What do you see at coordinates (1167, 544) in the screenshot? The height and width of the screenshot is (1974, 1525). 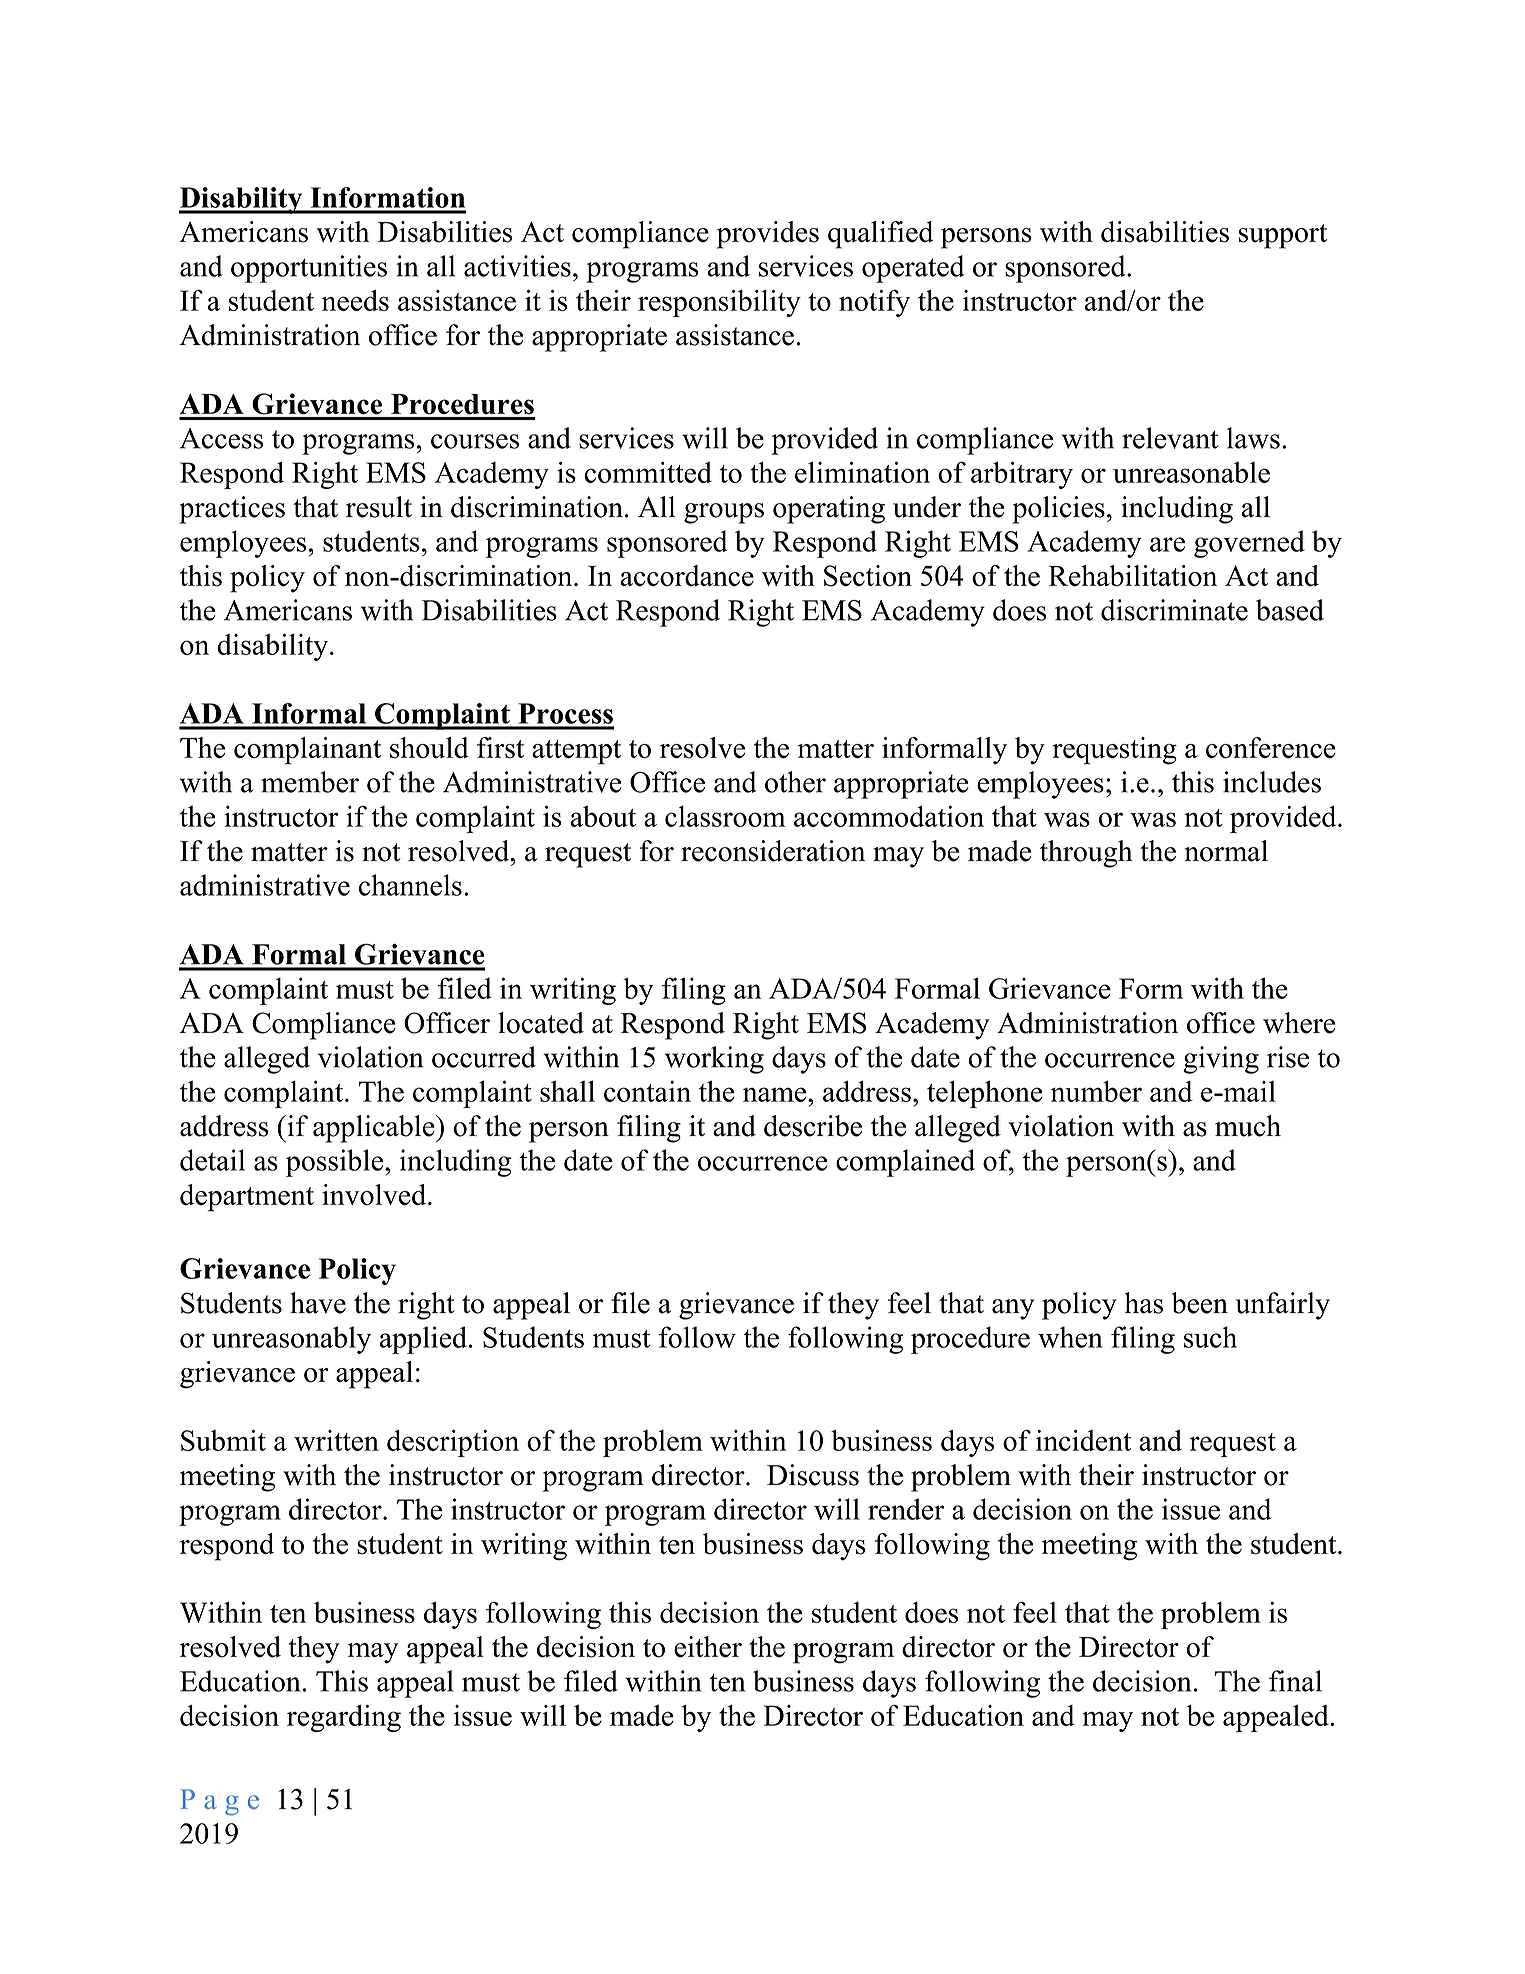 I see `are` at bounding box center [1167, 544].
